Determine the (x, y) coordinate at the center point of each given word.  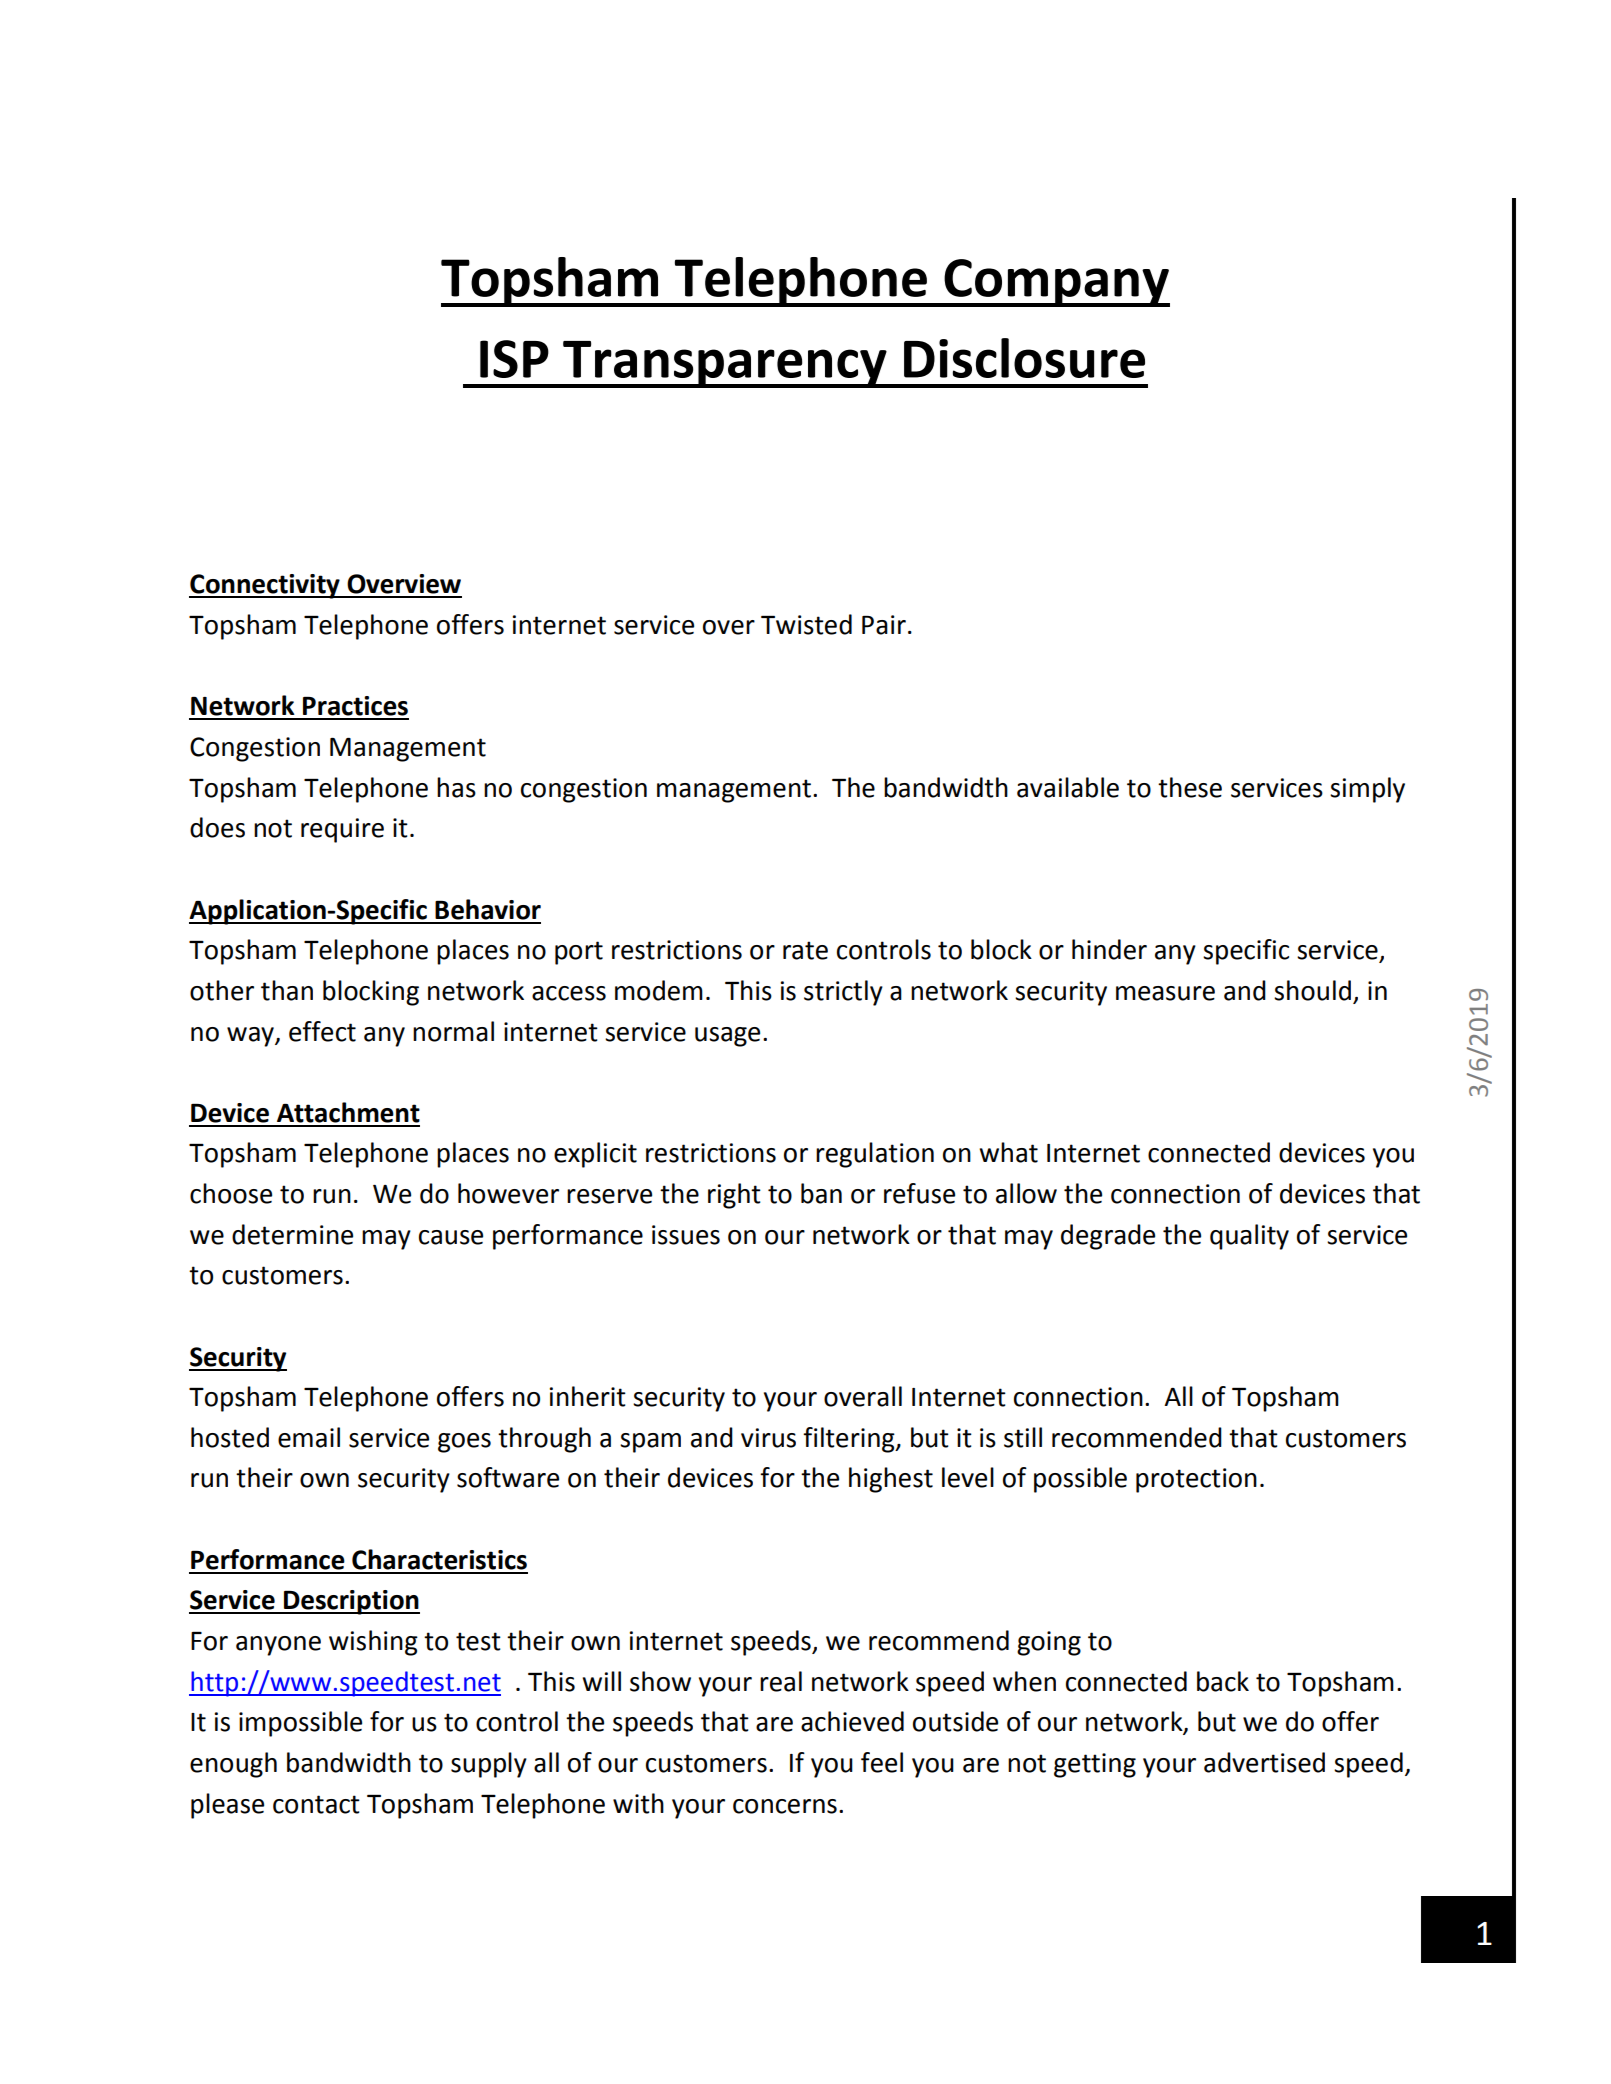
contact (316, 1804)
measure (1165, 993)
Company (1056, 283)
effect (322, 1031)
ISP (514, 359)
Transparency (725, 364)
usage (727, 1037)
